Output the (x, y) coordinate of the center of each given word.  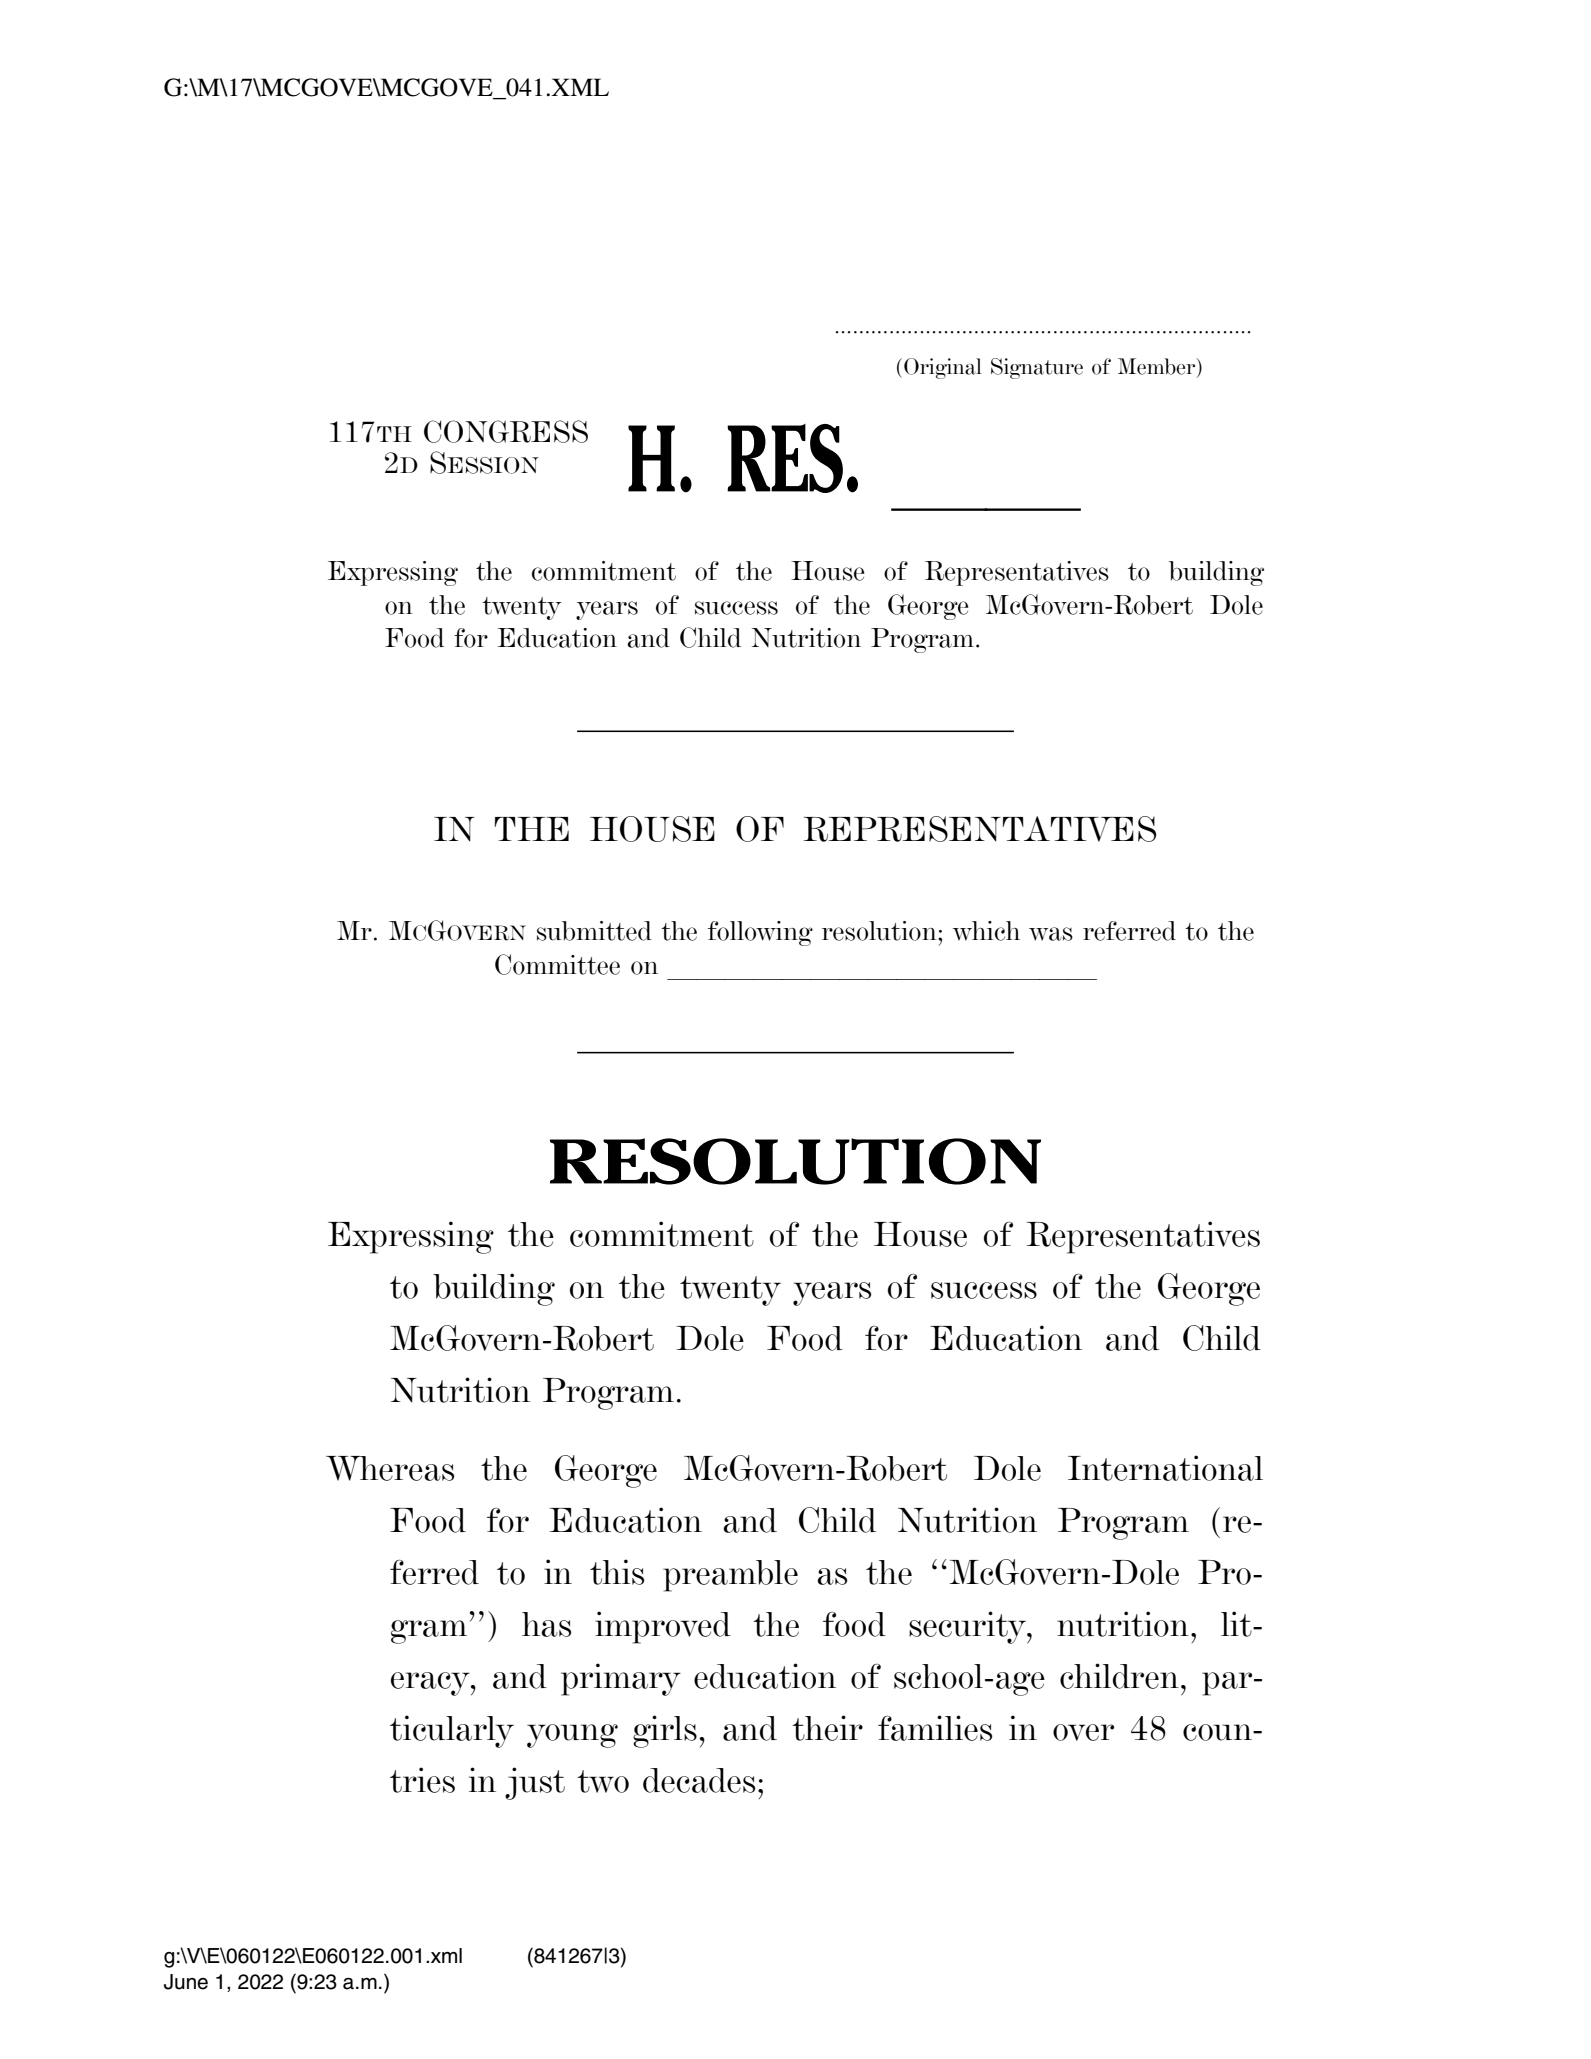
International (1165, 1468)
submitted (594, 931)
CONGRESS (506, 431)
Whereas (390, 1468)
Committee (557, 964)
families (935, 1728)
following (760, 933)
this (617, 1572)
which (986, 931)
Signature (1037, 368)
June (186, 1982)
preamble (730, 1576)
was (1051, 934)
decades (699, 1780)
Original (943, 368)
